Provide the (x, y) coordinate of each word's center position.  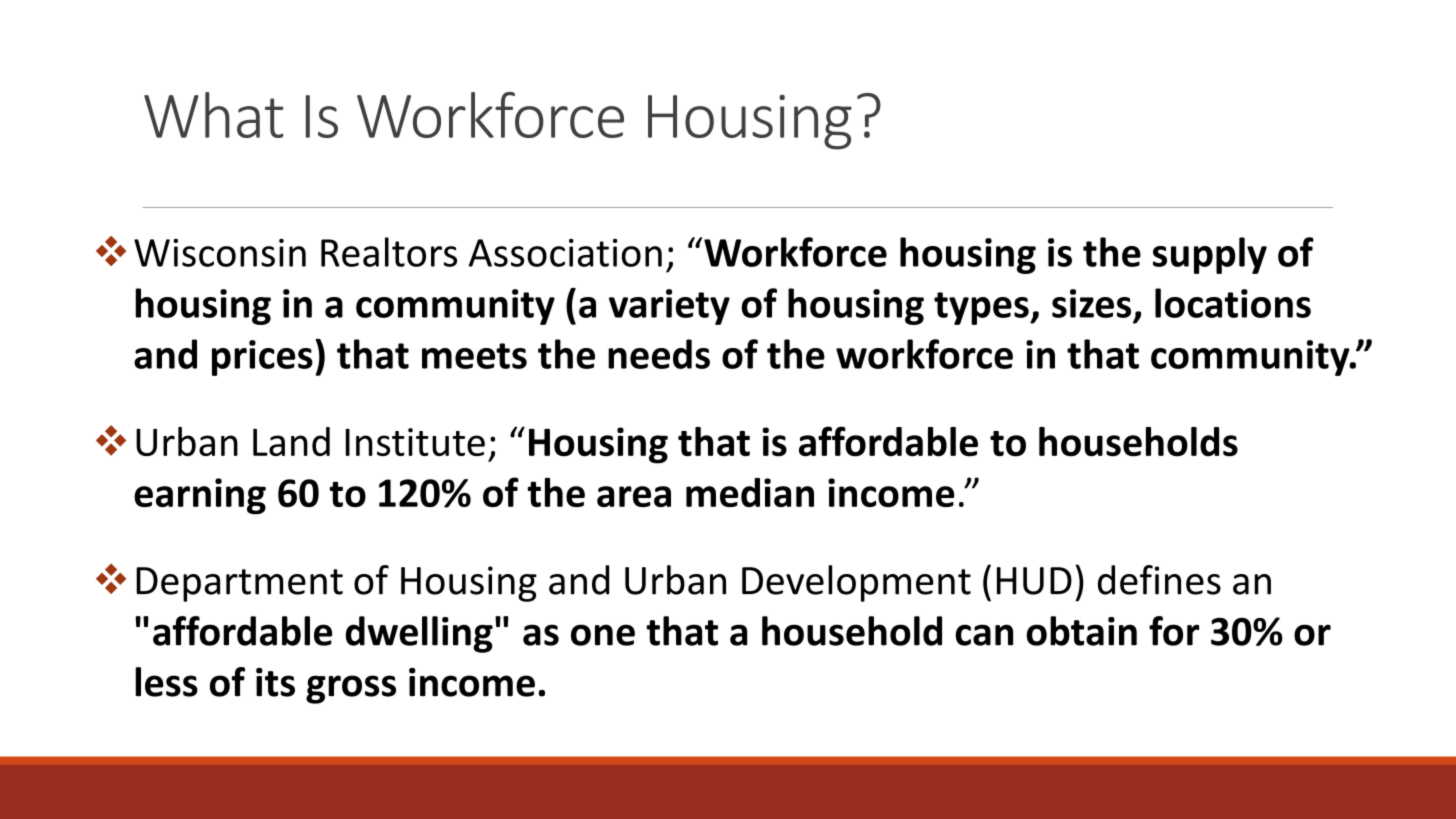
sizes (1091, 303)
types (982, 308)
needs (659, 354)
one (603, 635)
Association (565, 253)
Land (291, 441)
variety (669, 307)
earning (200, 496)
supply (1210, 255)
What (214, 115)
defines (1159, 580)
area (634, 496)
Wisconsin (220, 253)
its (275, 682)
